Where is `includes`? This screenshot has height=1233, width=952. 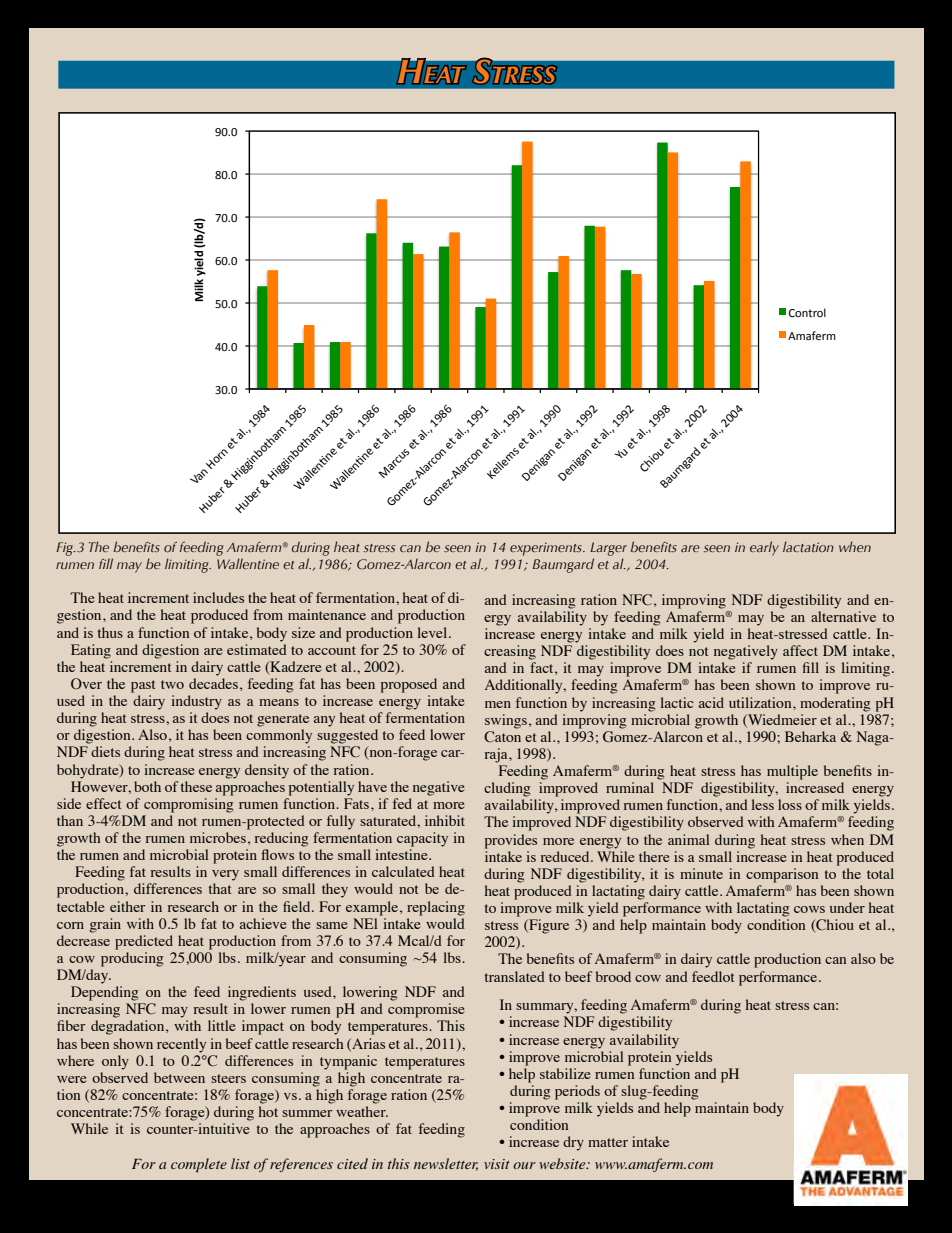
includes is located at coordinates (218, 597).
